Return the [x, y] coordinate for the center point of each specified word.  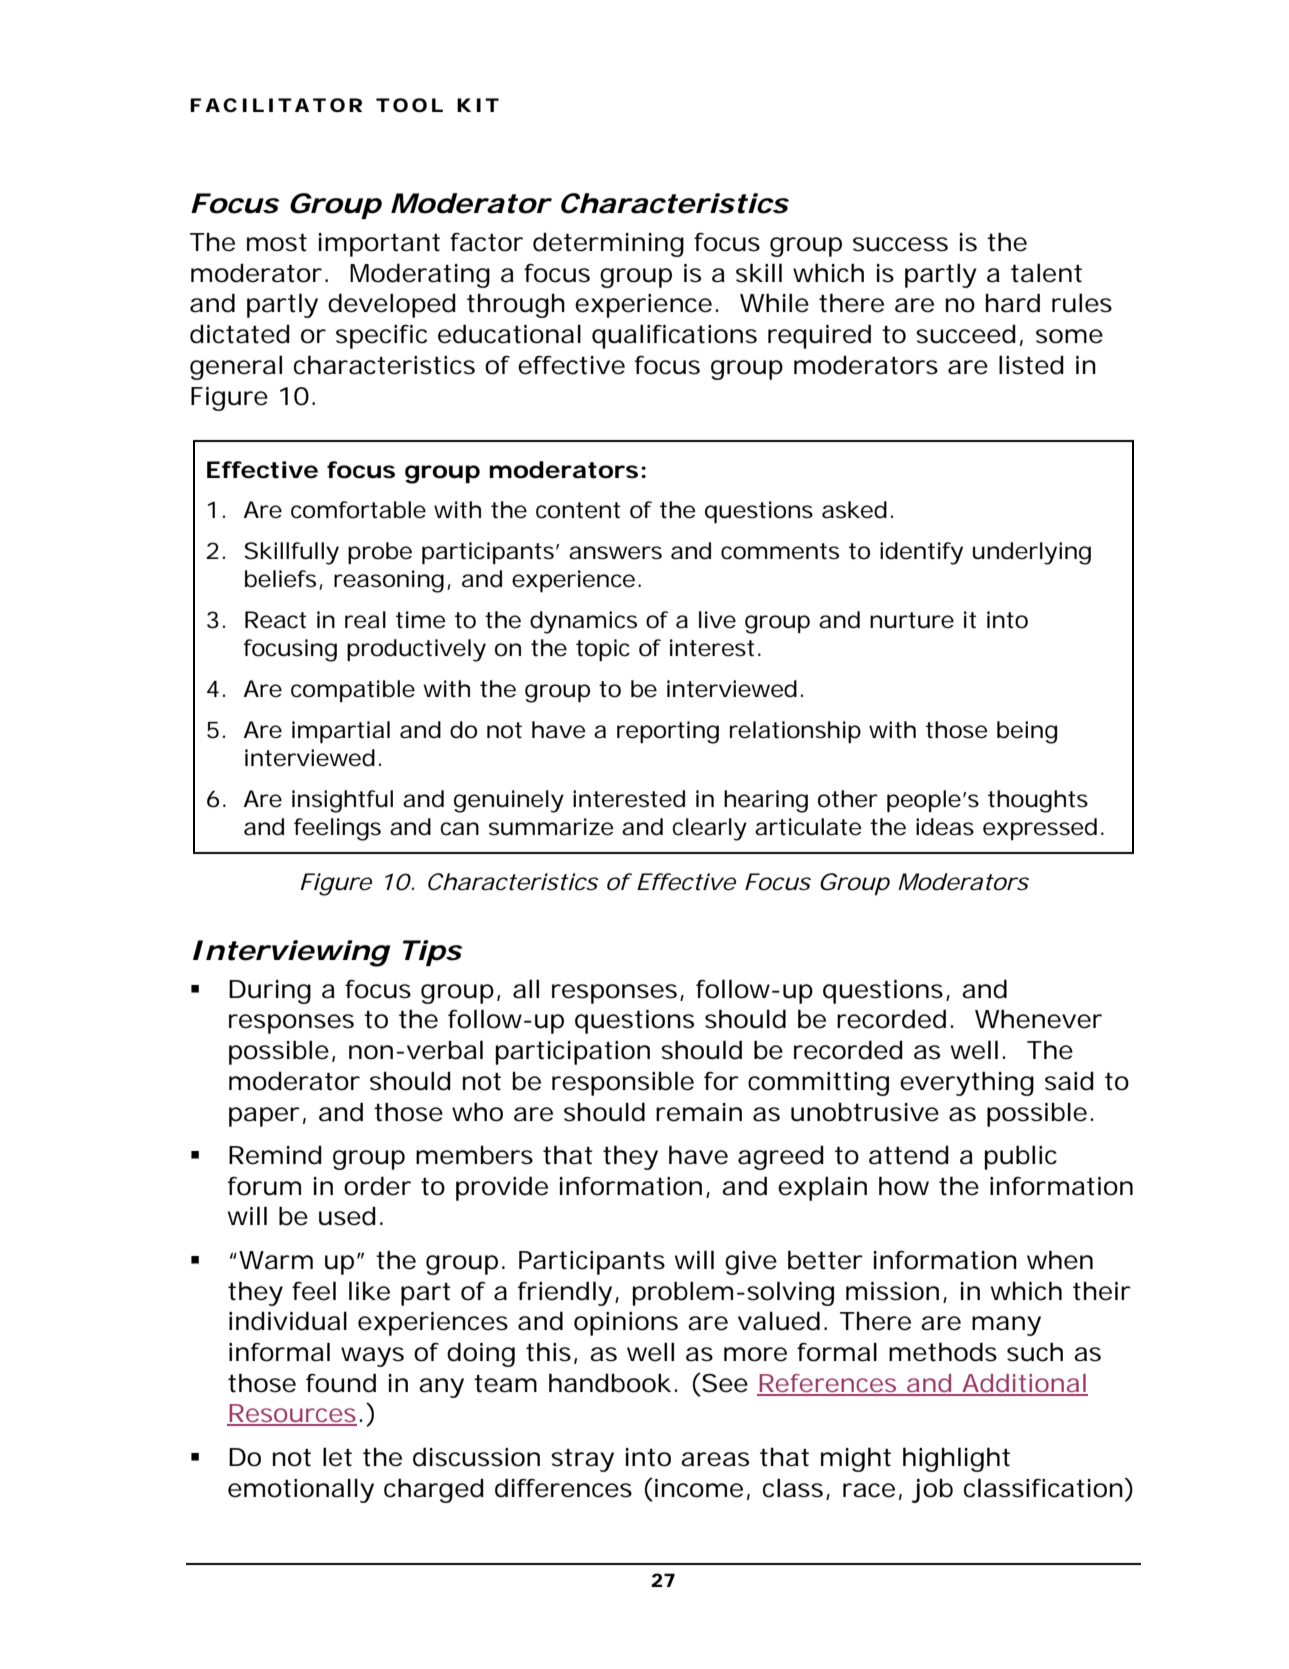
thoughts [1038, 801]
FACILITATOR [276, 105]
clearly [709, 829]
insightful [342, 801]
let [337, 1457]
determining [608, 244]
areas [715, 1459]
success [900, 244]
